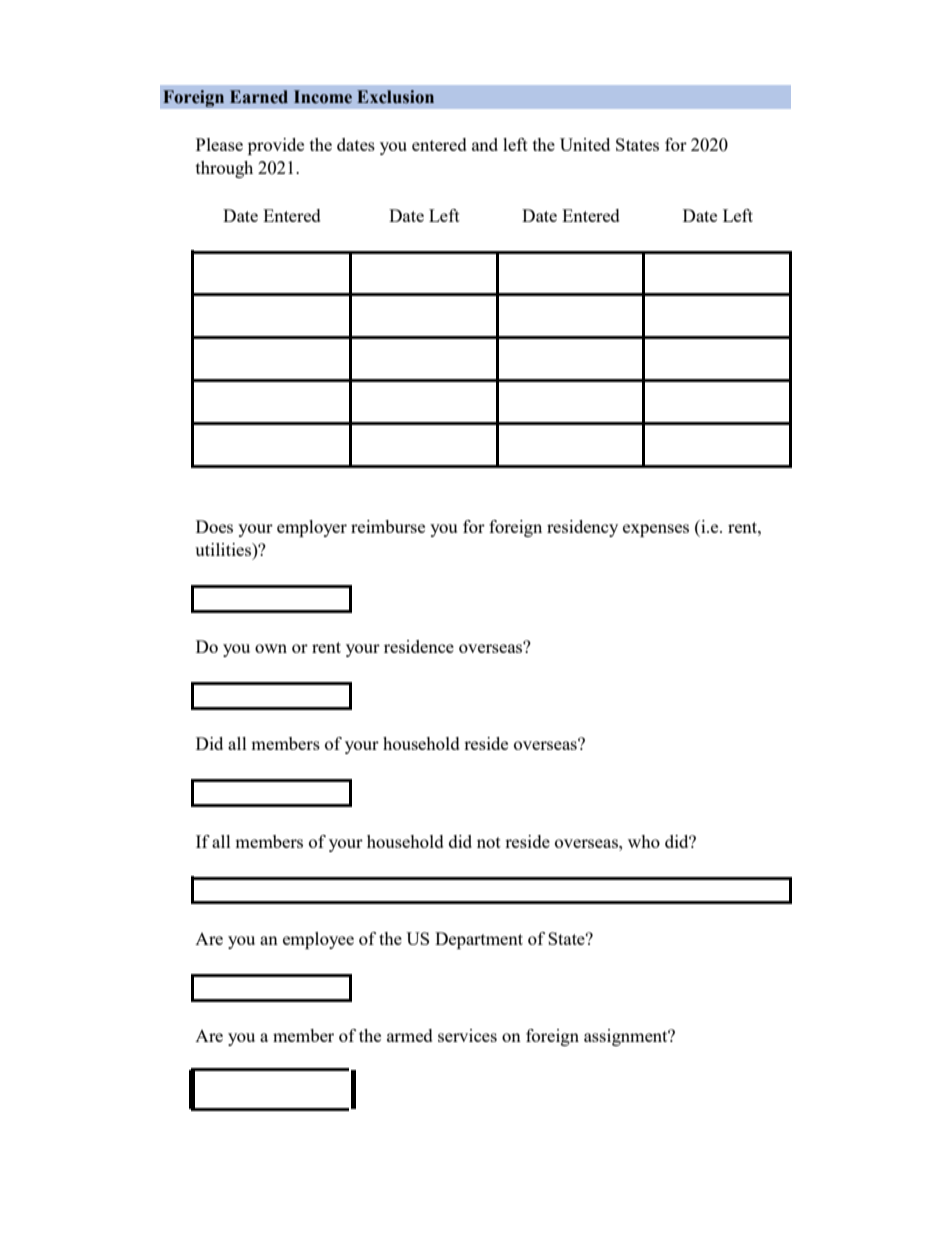 The height and width of the page is (1233, 952). I want to click on employee, so click(318, 940).
